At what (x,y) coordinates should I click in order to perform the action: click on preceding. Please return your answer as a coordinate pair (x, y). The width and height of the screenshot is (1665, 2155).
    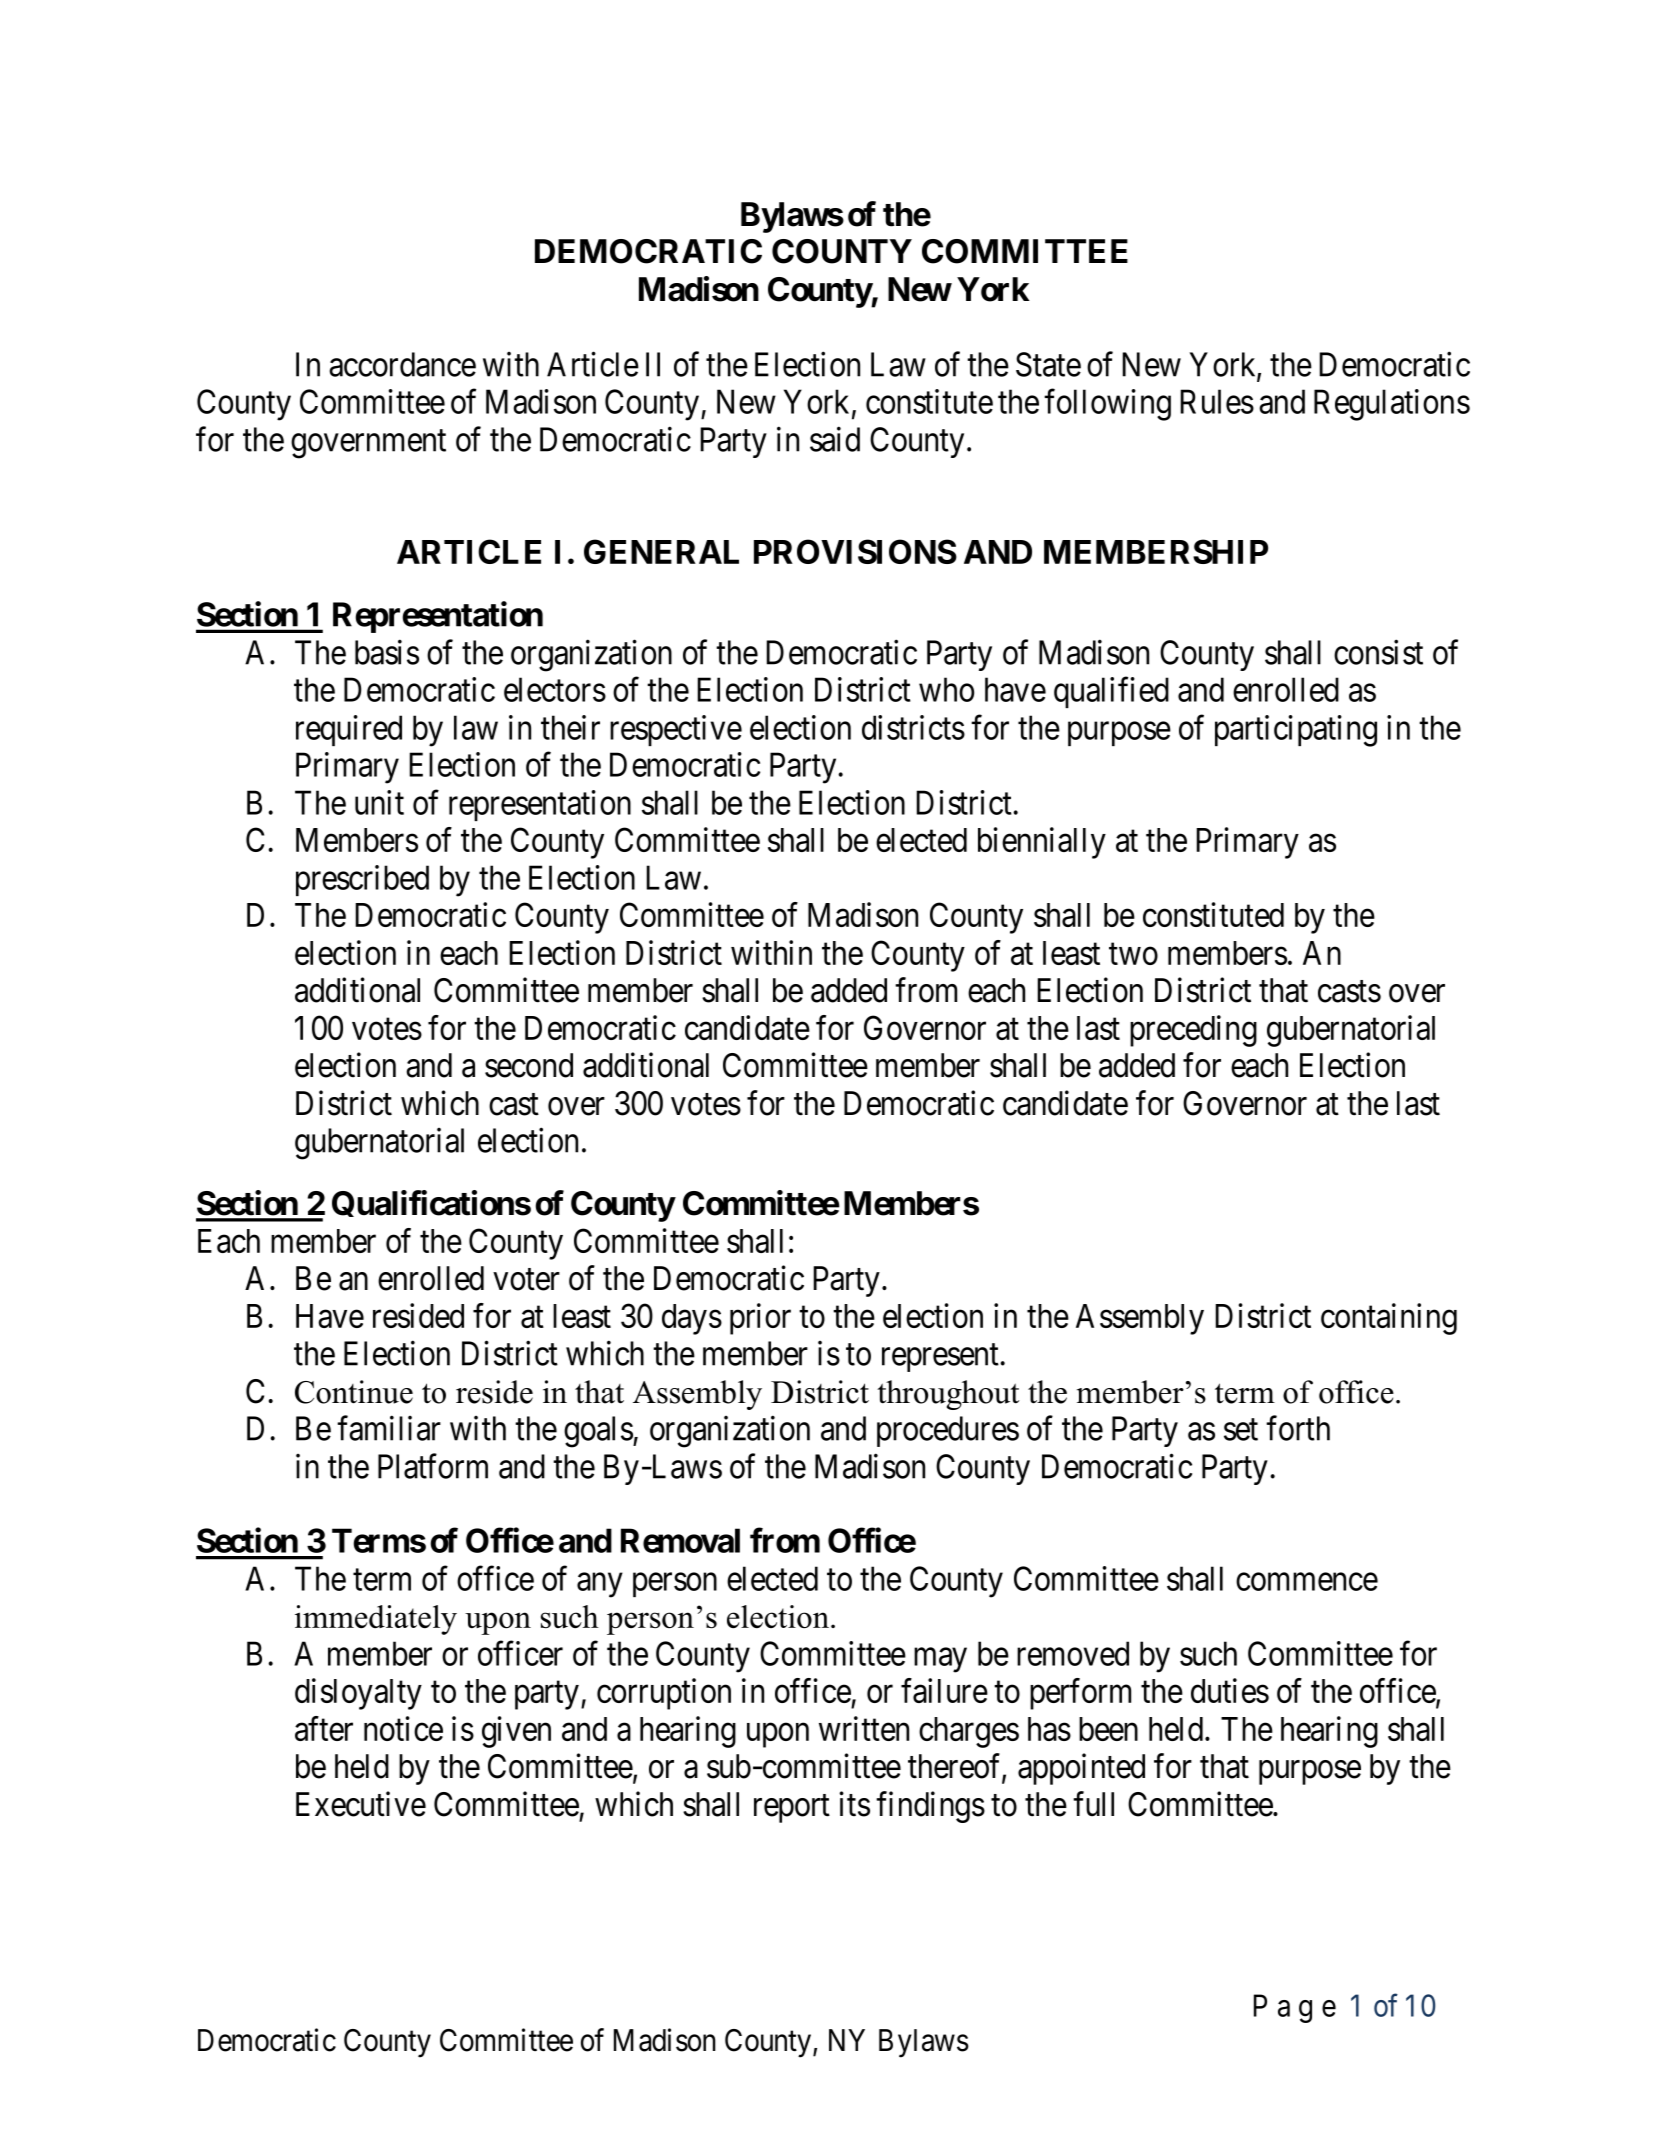
    Looking at the image, I should click on (1193, 1031).
